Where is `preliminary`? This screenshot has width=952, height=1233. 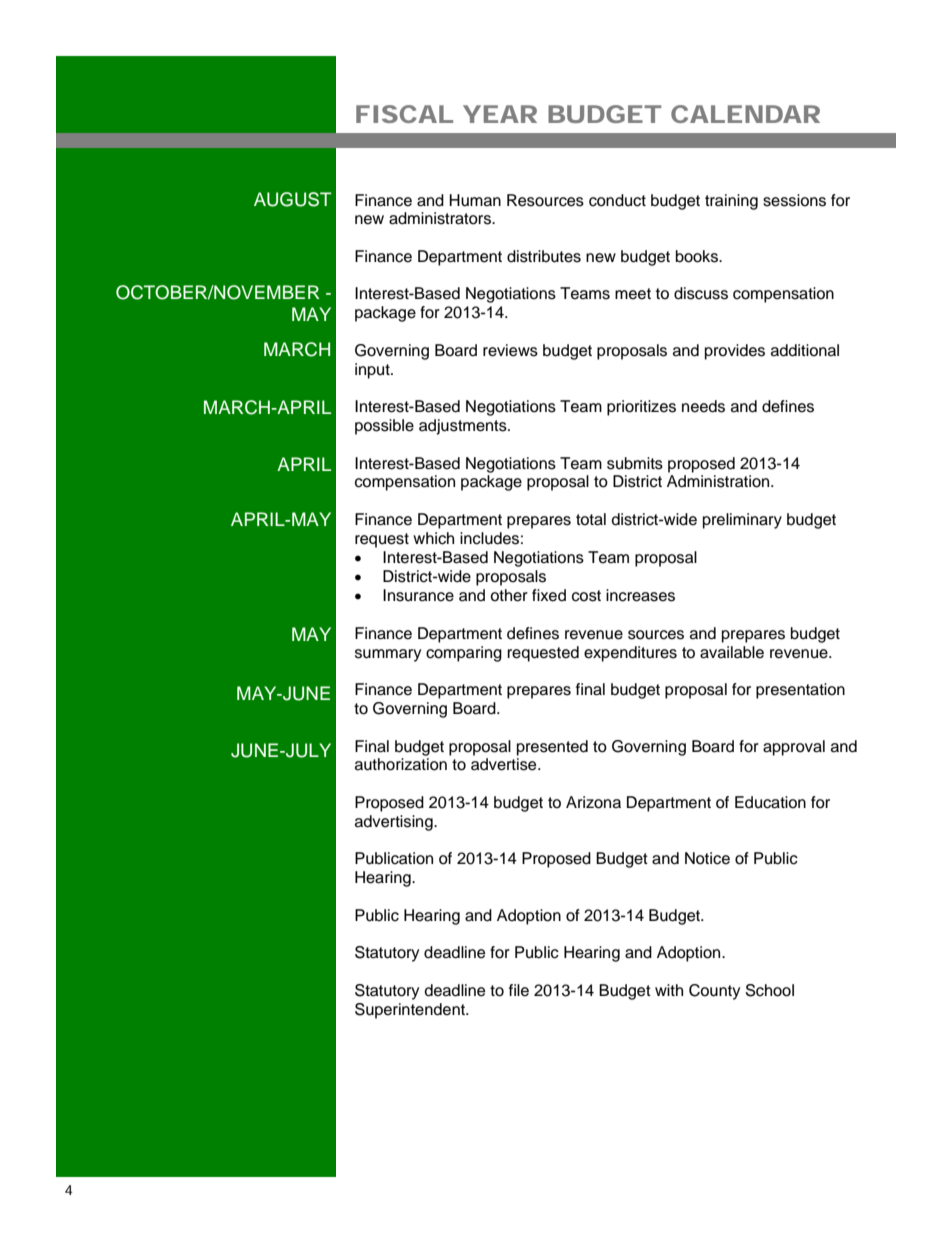 preliminary is located at coordinates (742, 521).
